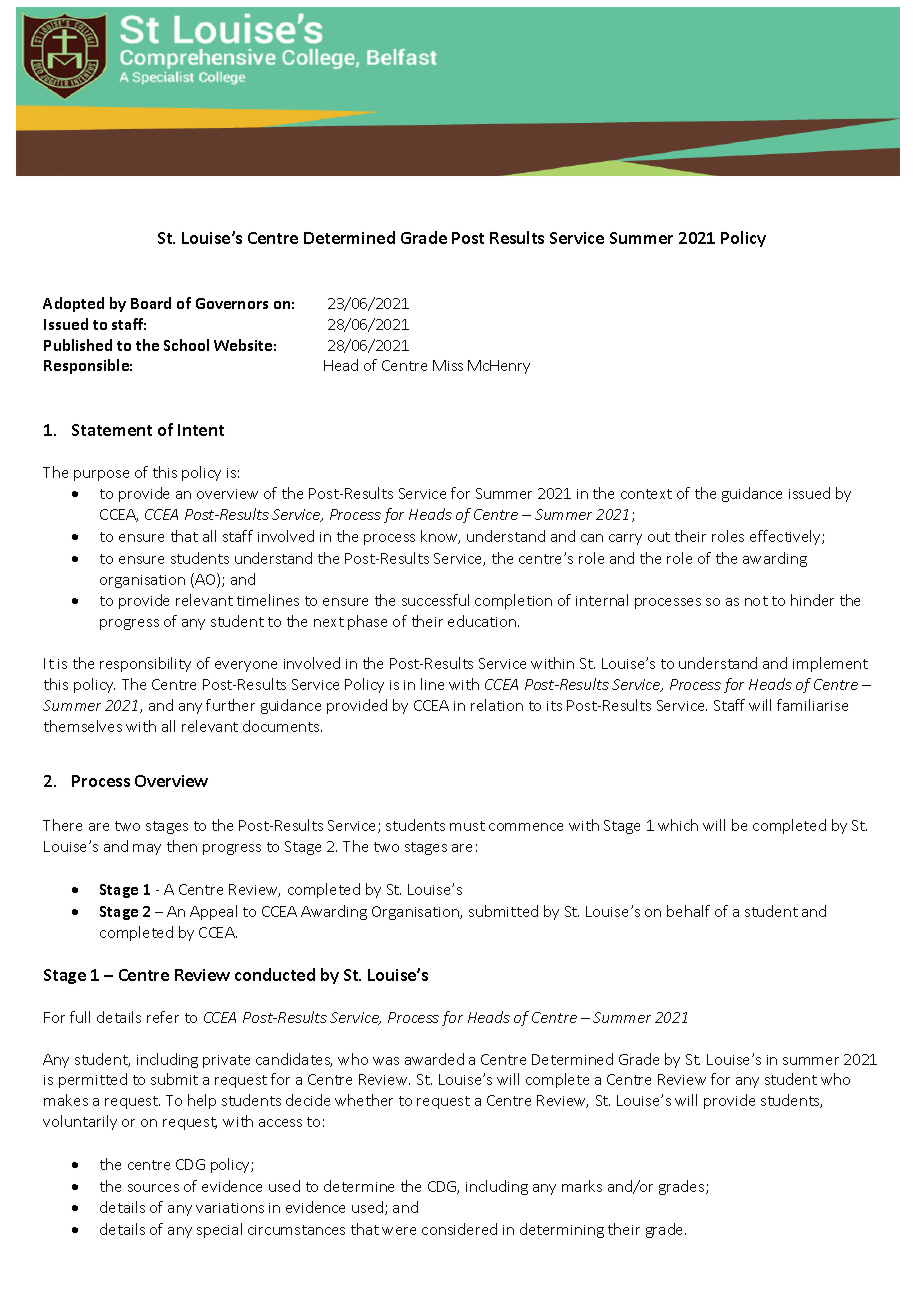 The width and height of the screenshot is (924, 1308). Describe the element at coordinates (83, 726) in the screenshot. I see `themselves` at that location.
